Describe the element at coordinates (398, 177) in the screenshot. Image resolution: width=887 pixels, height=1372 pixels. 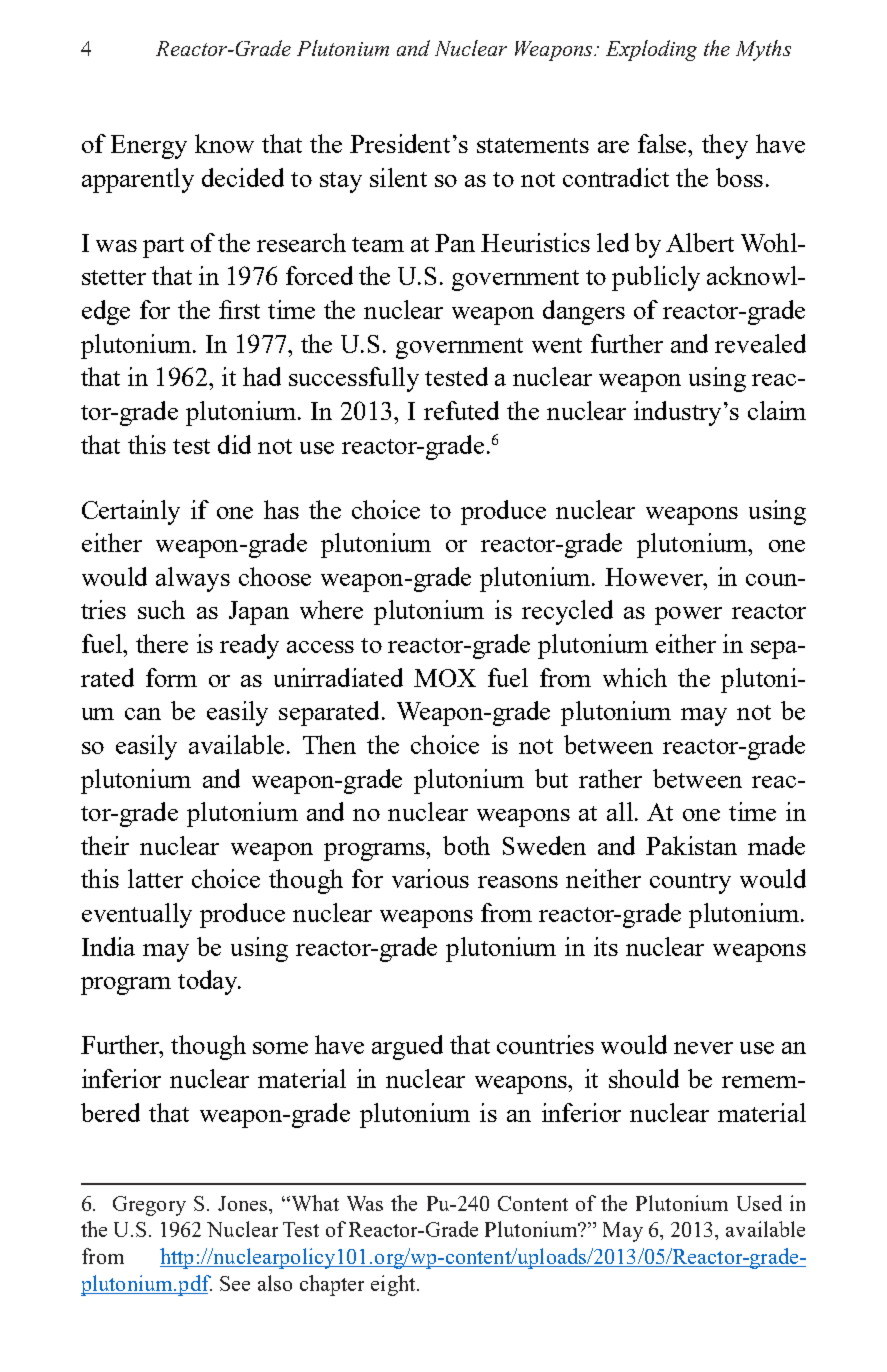
I see `silent` at that location.
